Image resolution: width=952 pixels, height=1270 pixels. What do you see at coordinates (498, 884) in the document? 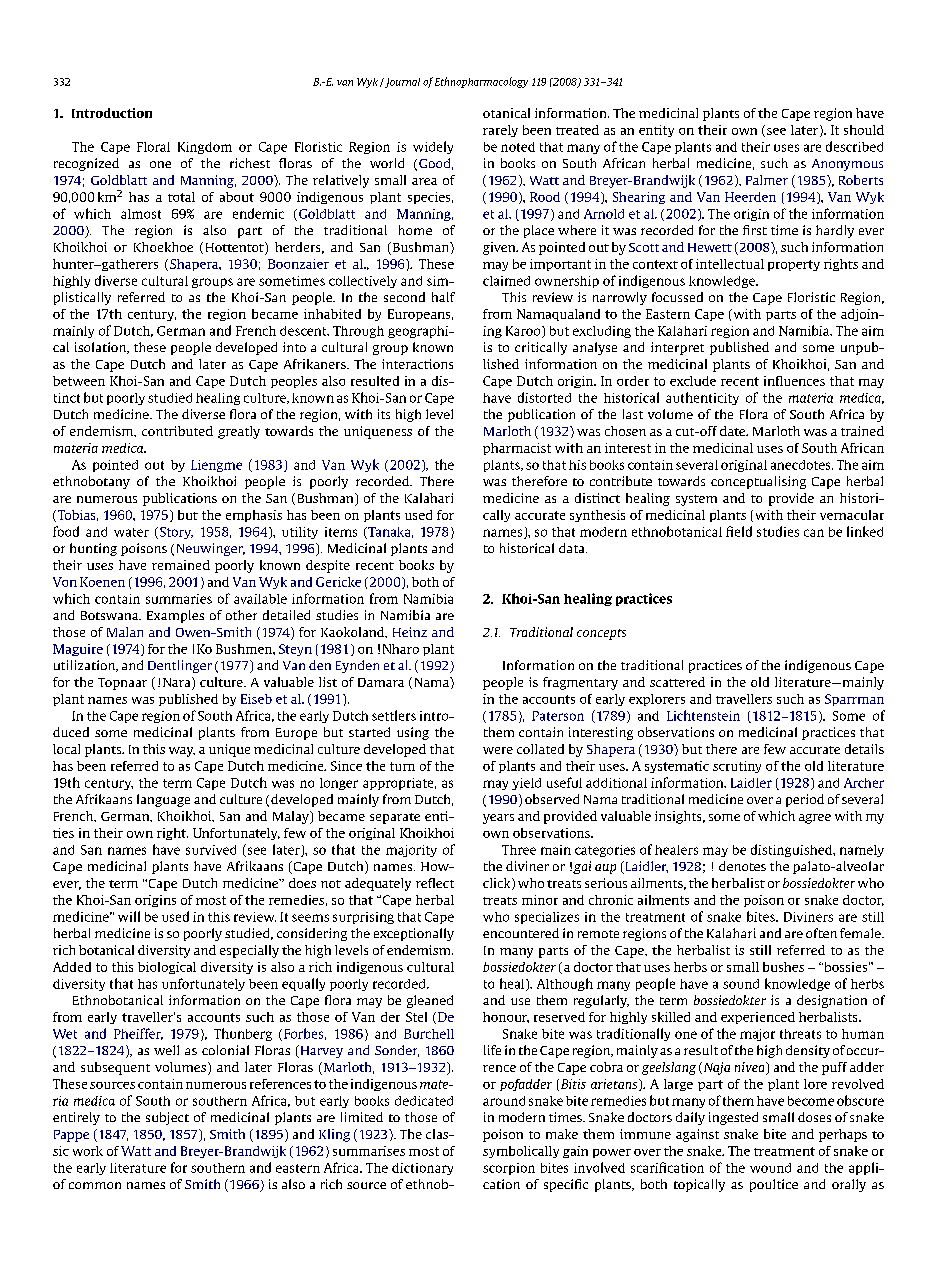
I see `click` at bounding box center [498, 884].
